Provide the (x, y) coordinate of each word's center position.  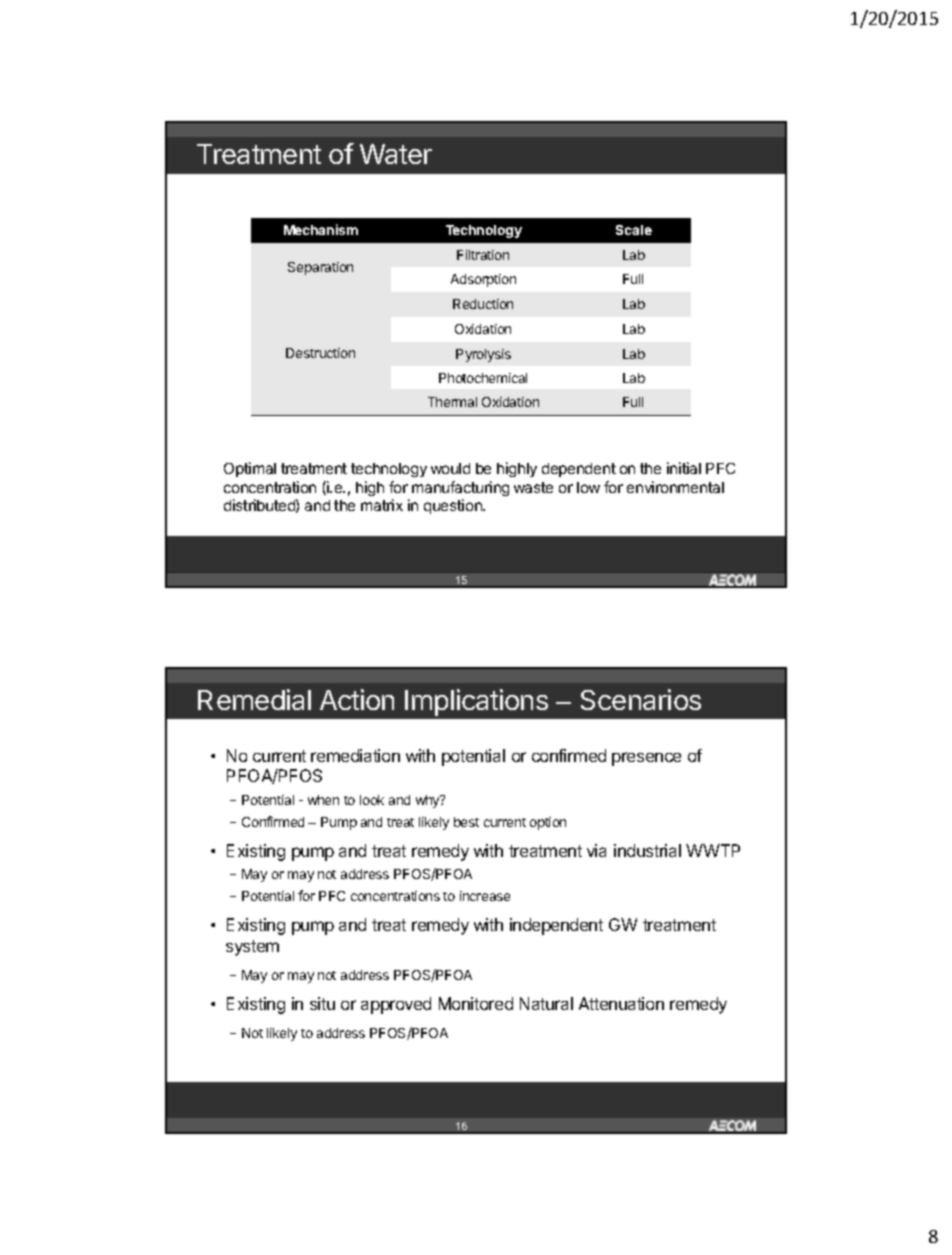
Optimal (250, 469)
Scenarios (641, 699)
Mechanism (321, 229)
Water (396, 154)
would (450, 468)
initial (684, 468)
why (429, 801)
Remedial (254, 699)
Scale (634, 230)
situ (322, 1003)
